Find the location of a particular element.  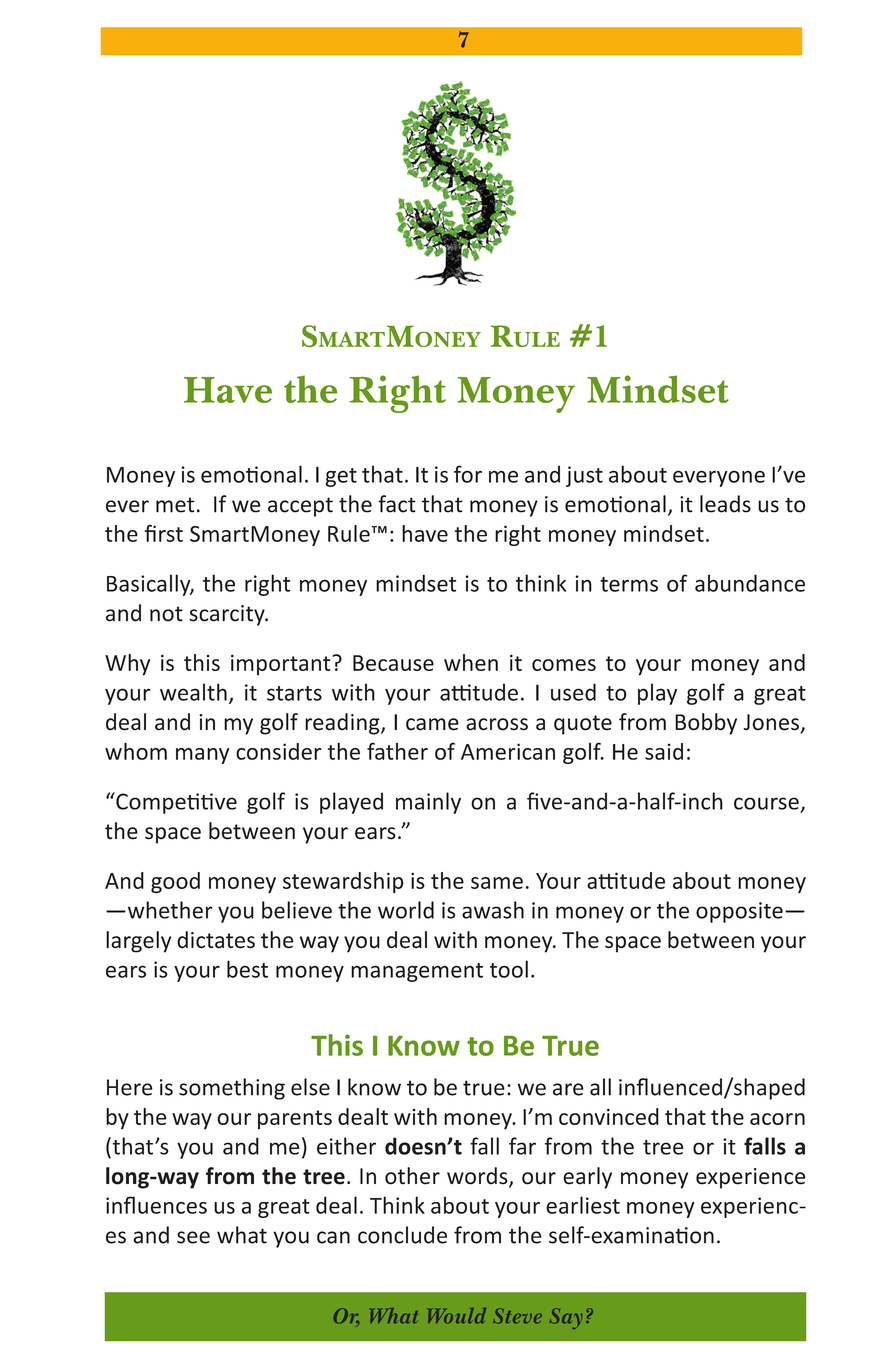

leads is located at coordinates (725, 504).
